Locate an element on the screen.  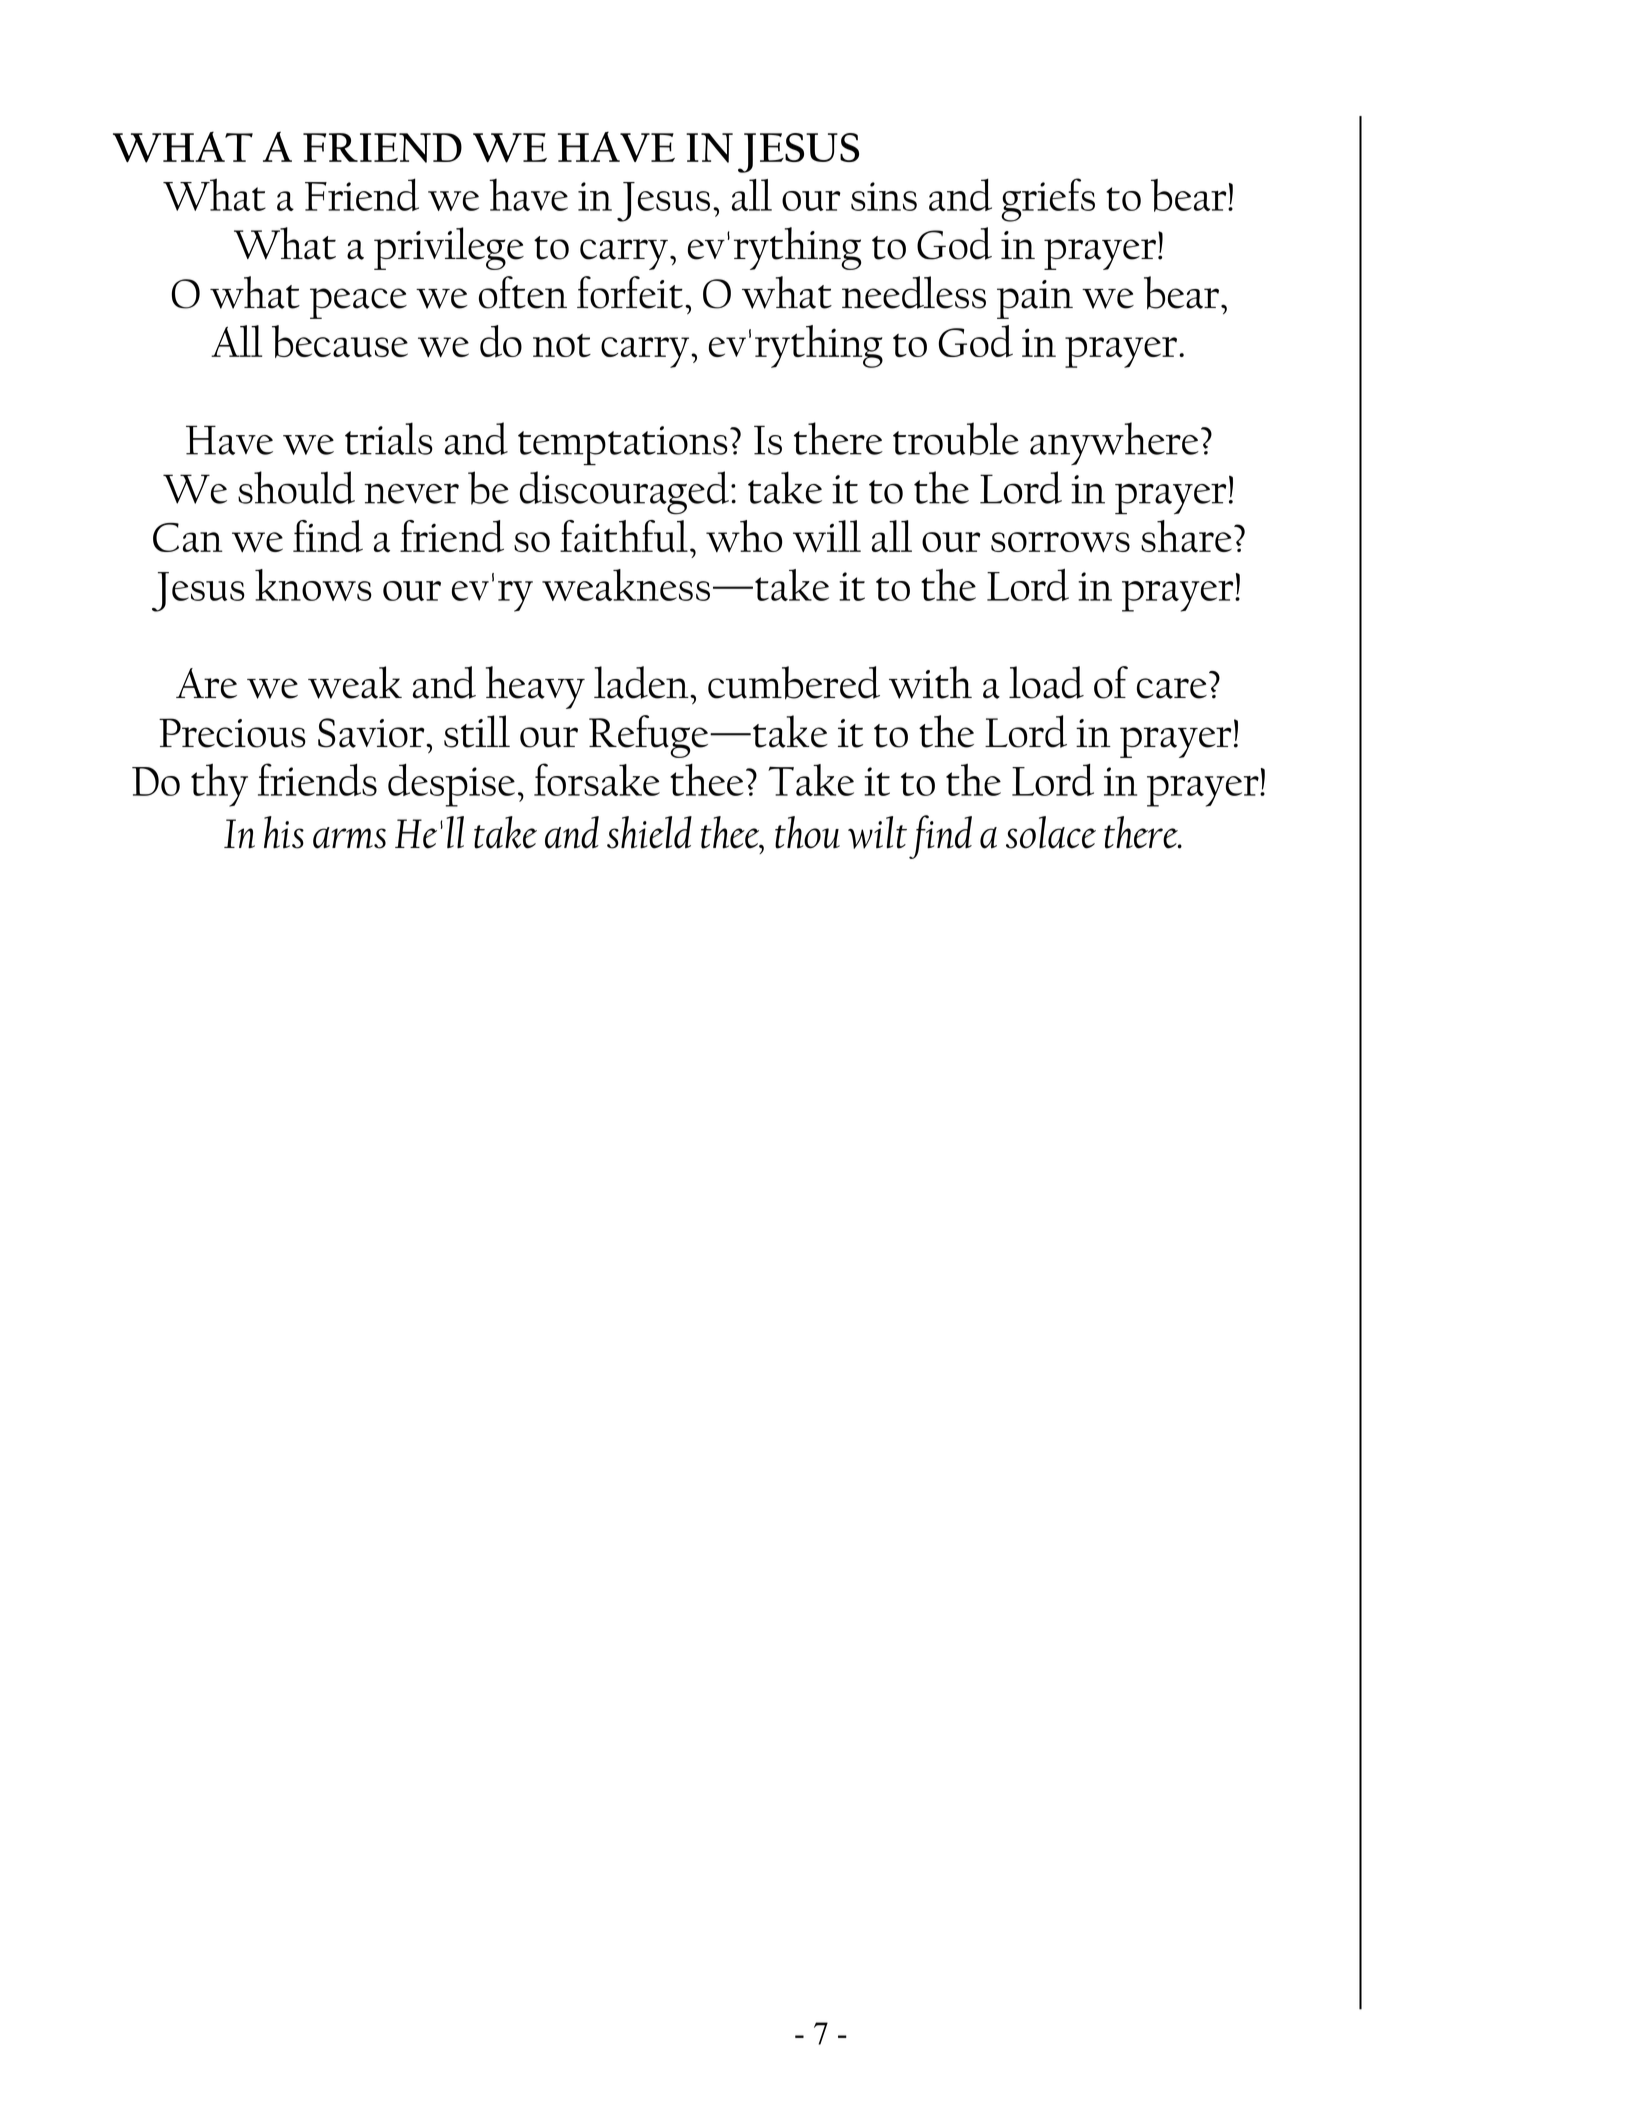
laden is located at coordinates (642, 682).
